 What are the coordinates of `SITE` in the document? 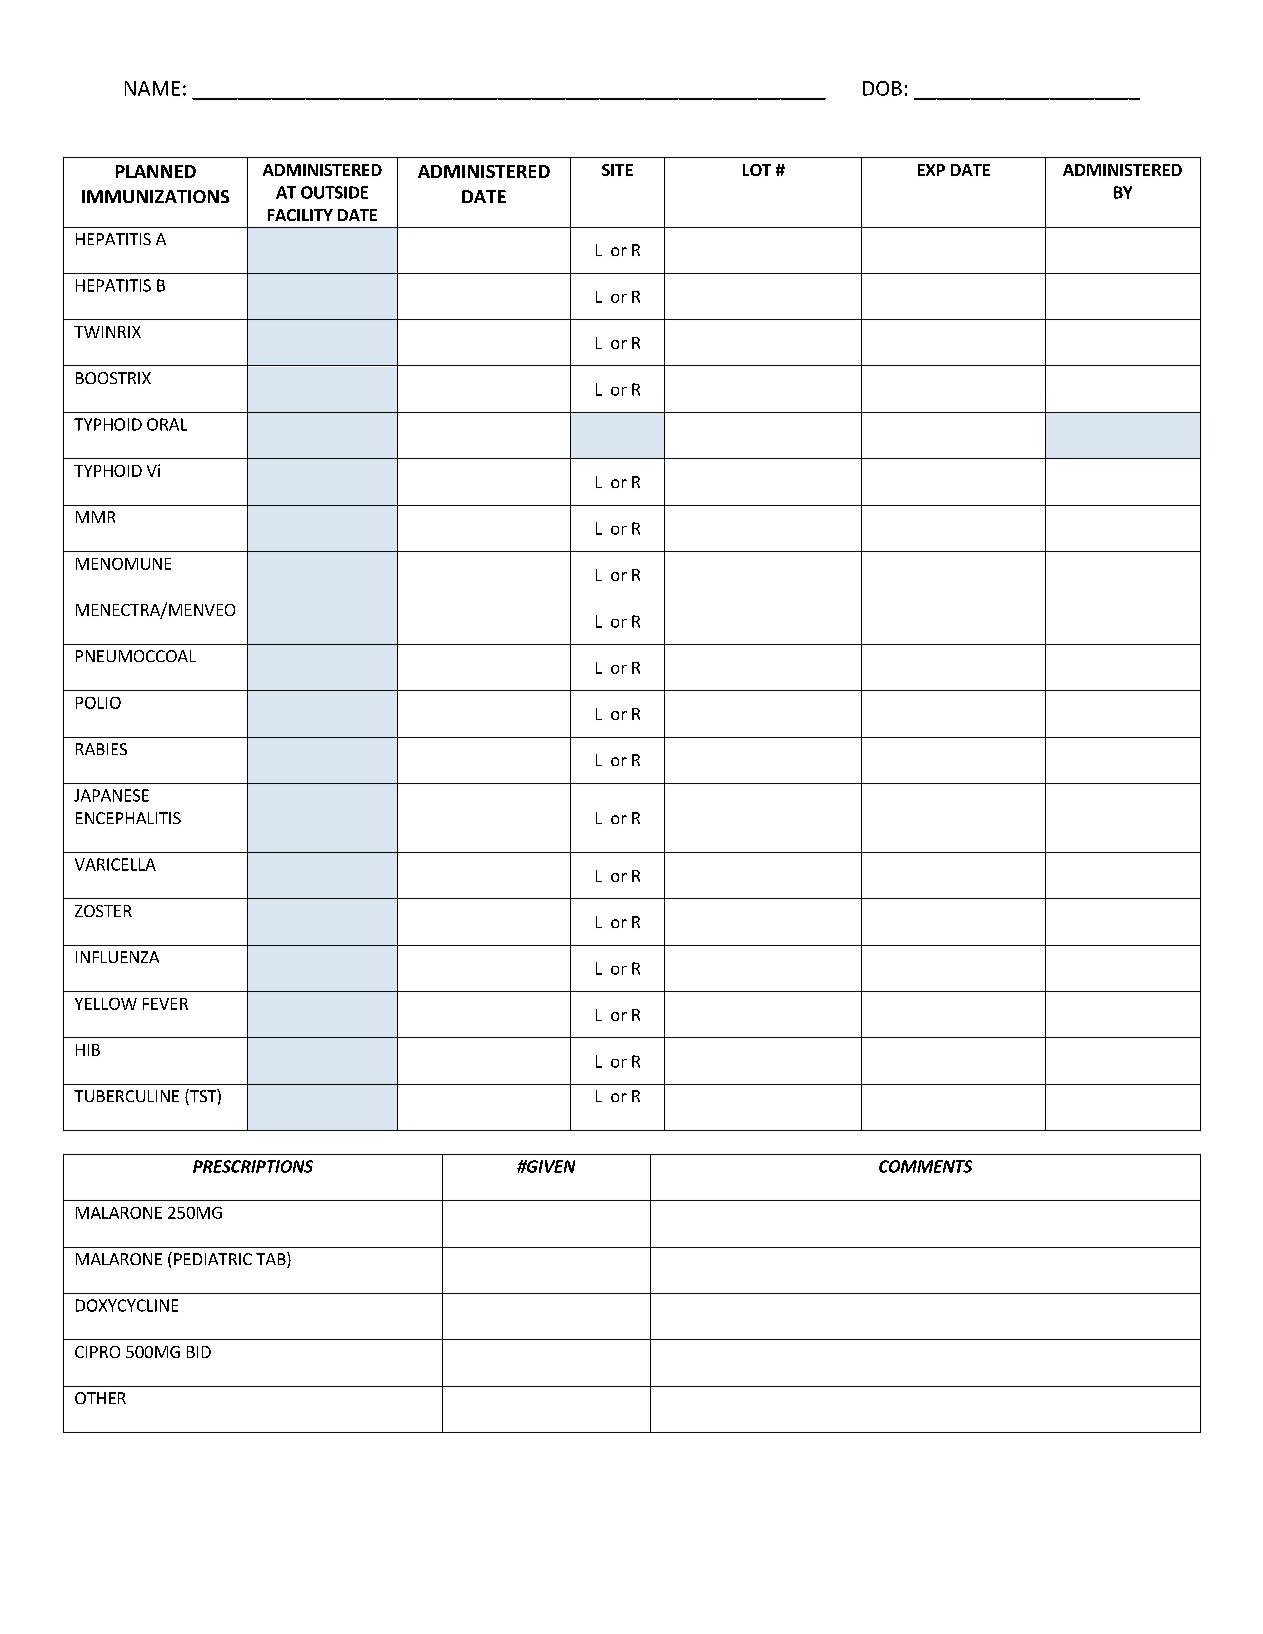 It's located at (617, 170).
